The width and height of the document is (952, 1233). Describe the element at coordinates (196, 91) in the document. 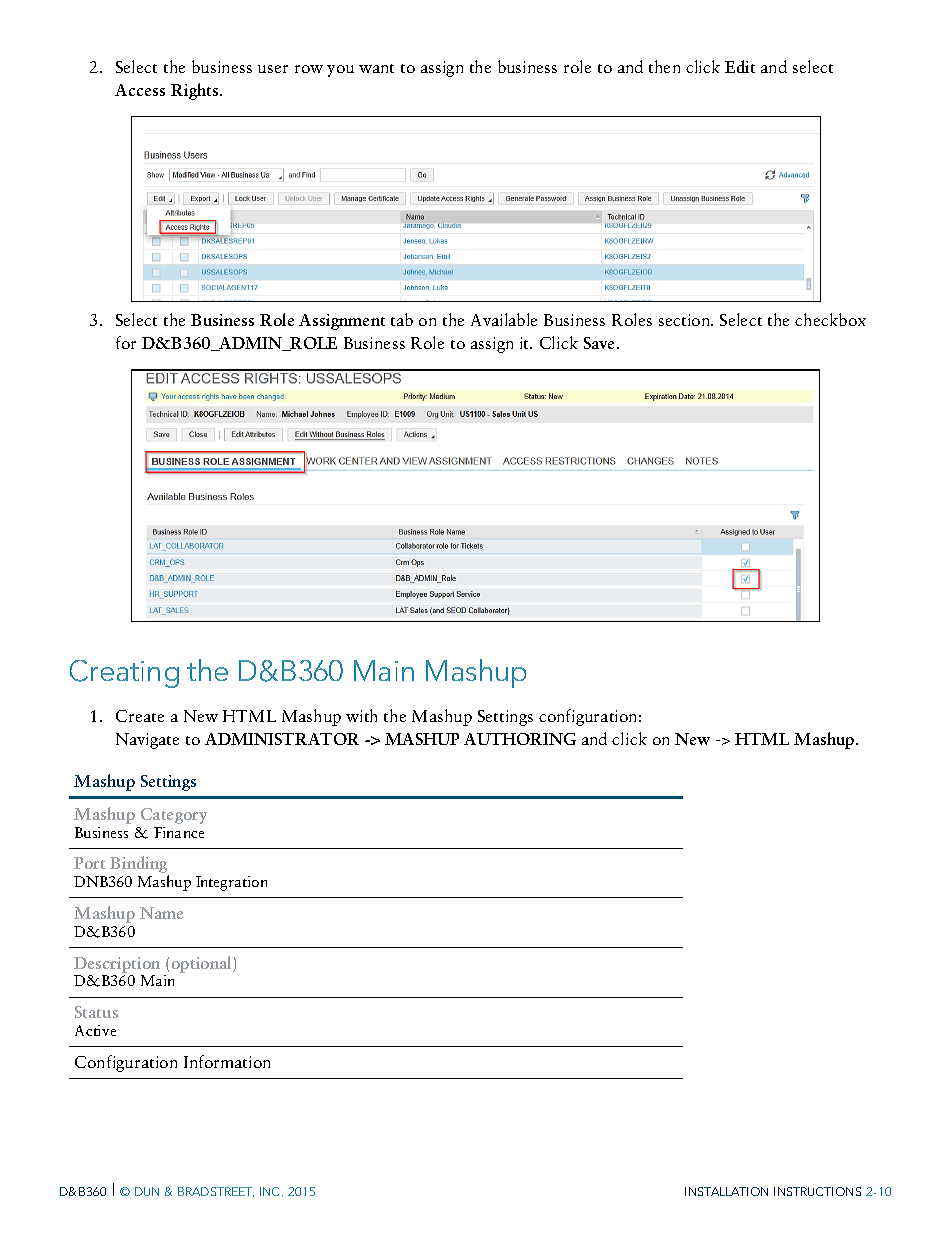

I see `Rights` at that location.
